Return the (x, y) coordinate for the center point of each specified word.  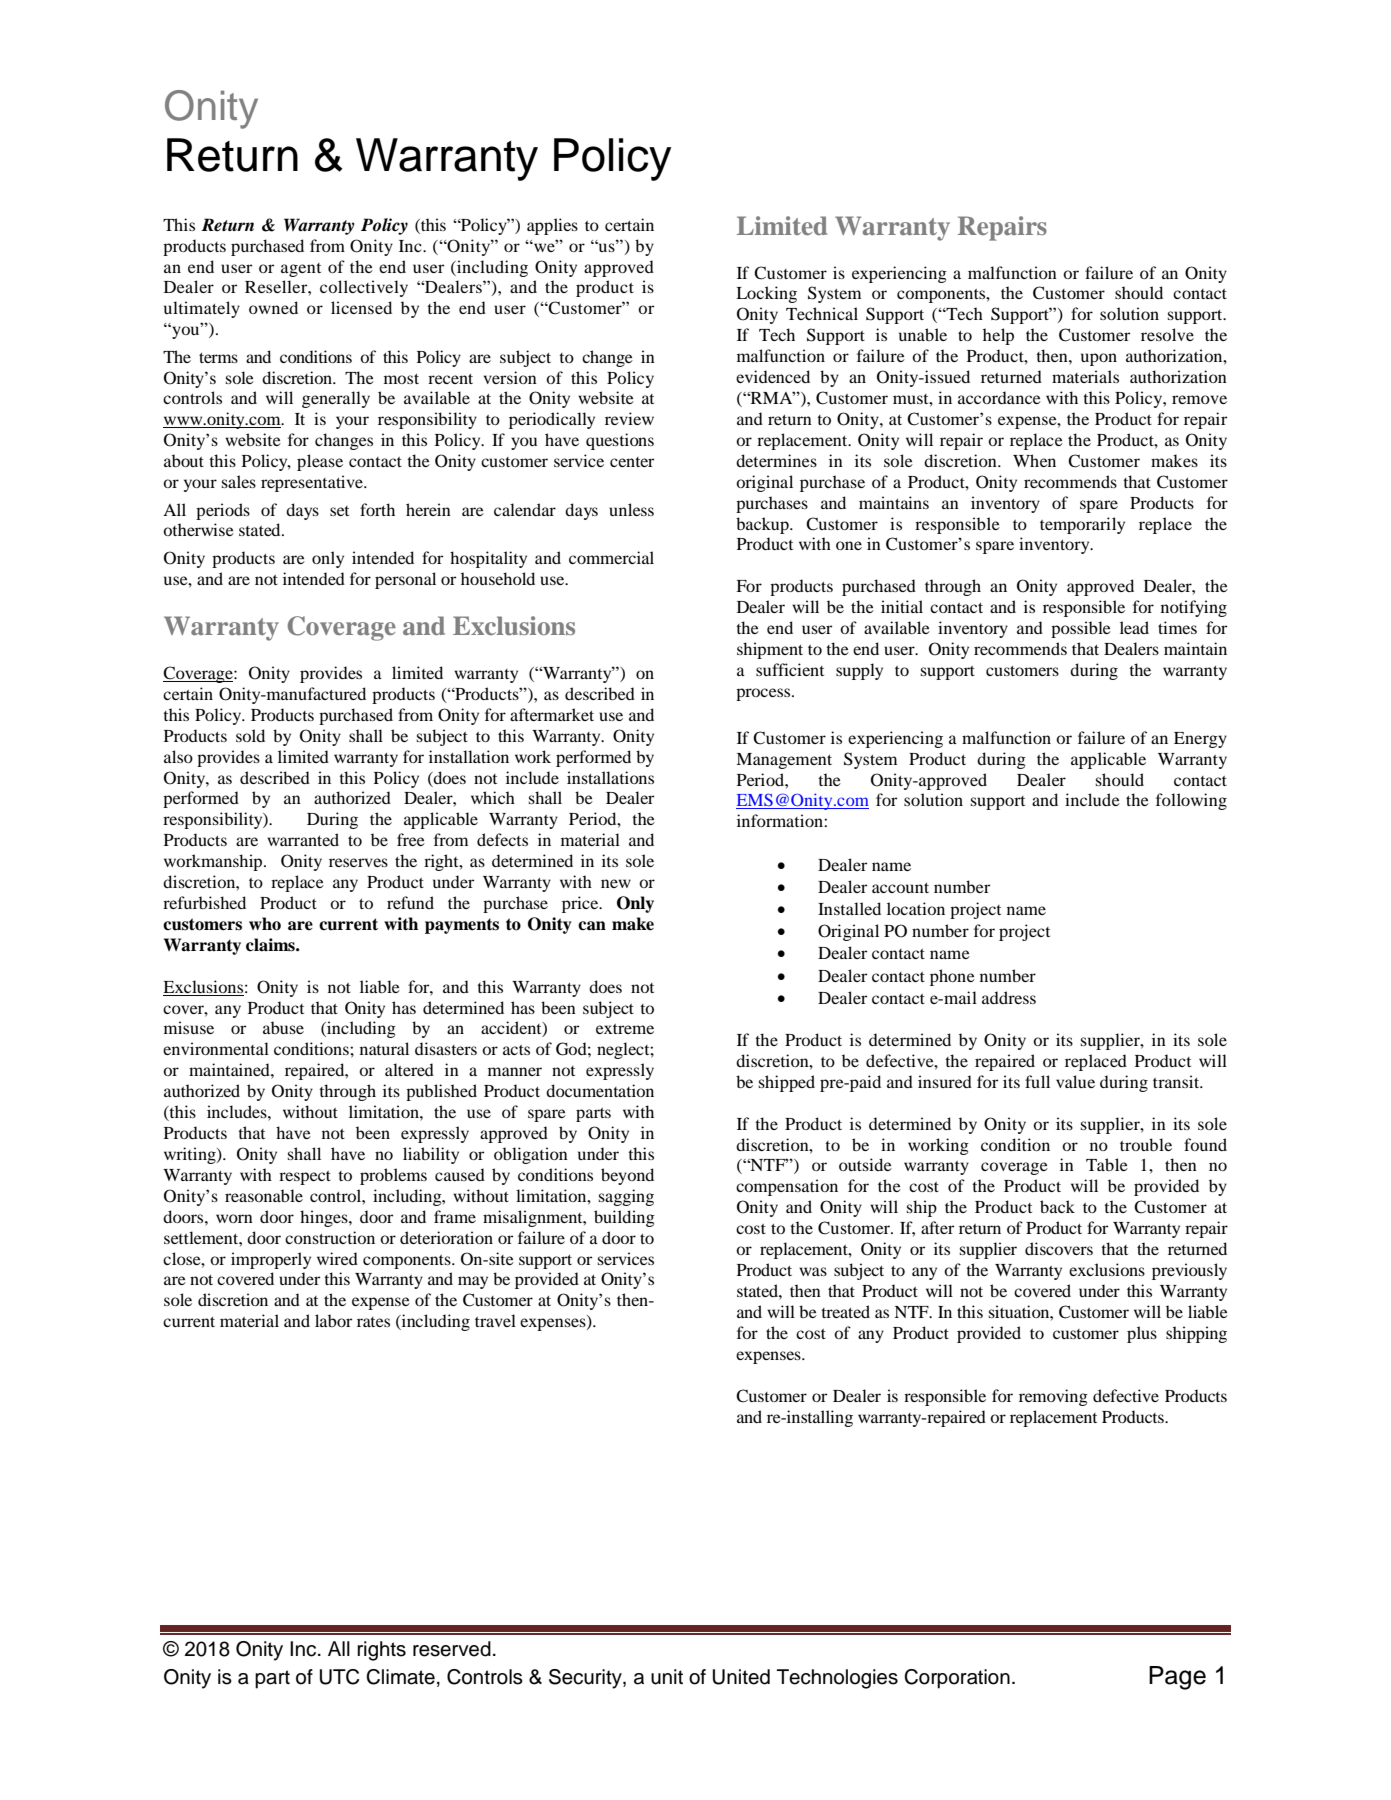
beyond (627, 1176)
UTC (339, 1677)
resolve (1167, 334)
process (764, 694)
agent (301, 270)
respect (305, 1178)
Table (1107, 1164)
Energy (1200, 740)
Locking (766, 294)
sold (250, 735)
